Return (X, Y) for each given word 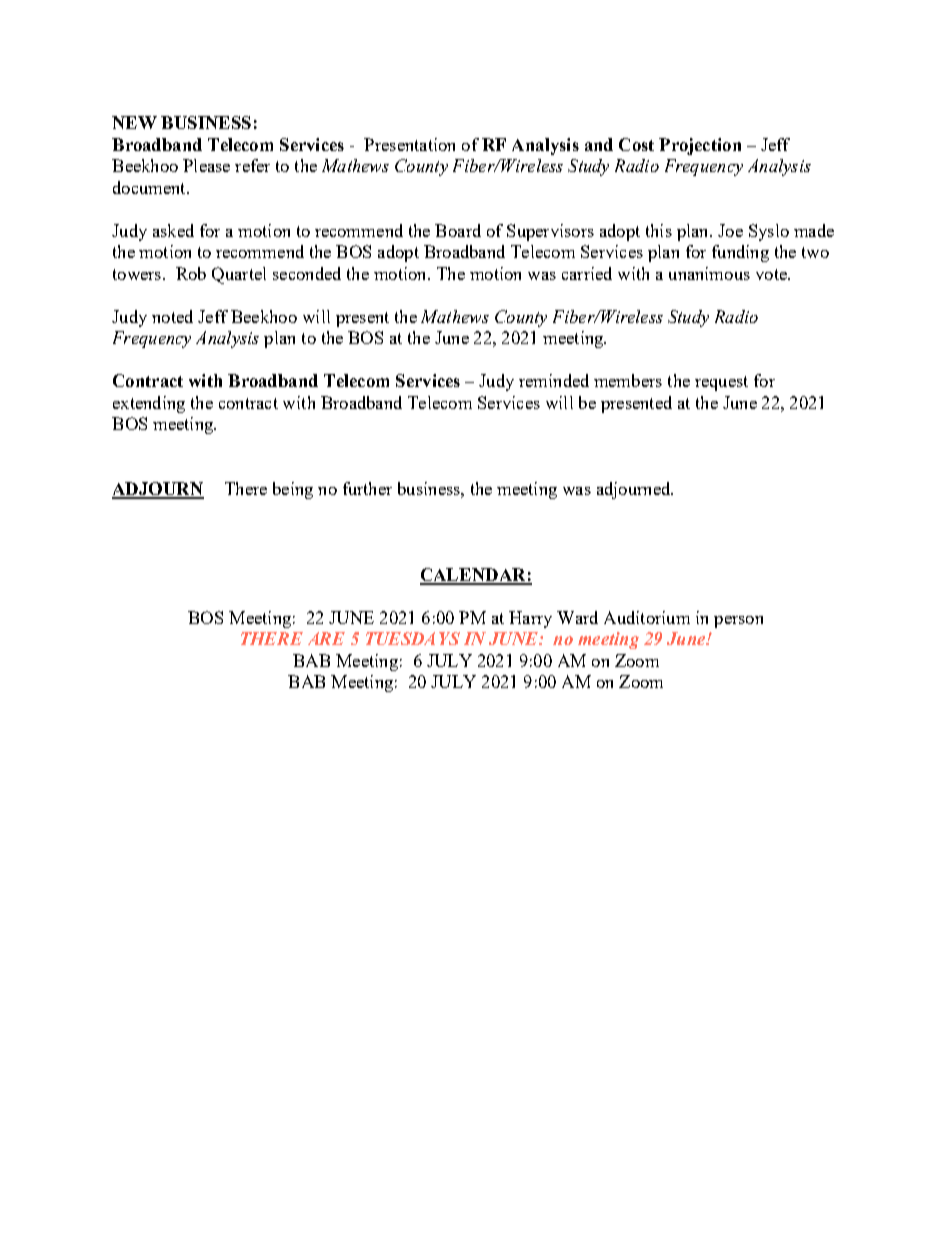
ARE (326, 638)
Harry (530, 619)
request (721, 383)
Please (206, 165)
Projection (700, 146)
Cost (636, 144)
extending (149, 404)
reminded (554, 380)
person (738, 622)
